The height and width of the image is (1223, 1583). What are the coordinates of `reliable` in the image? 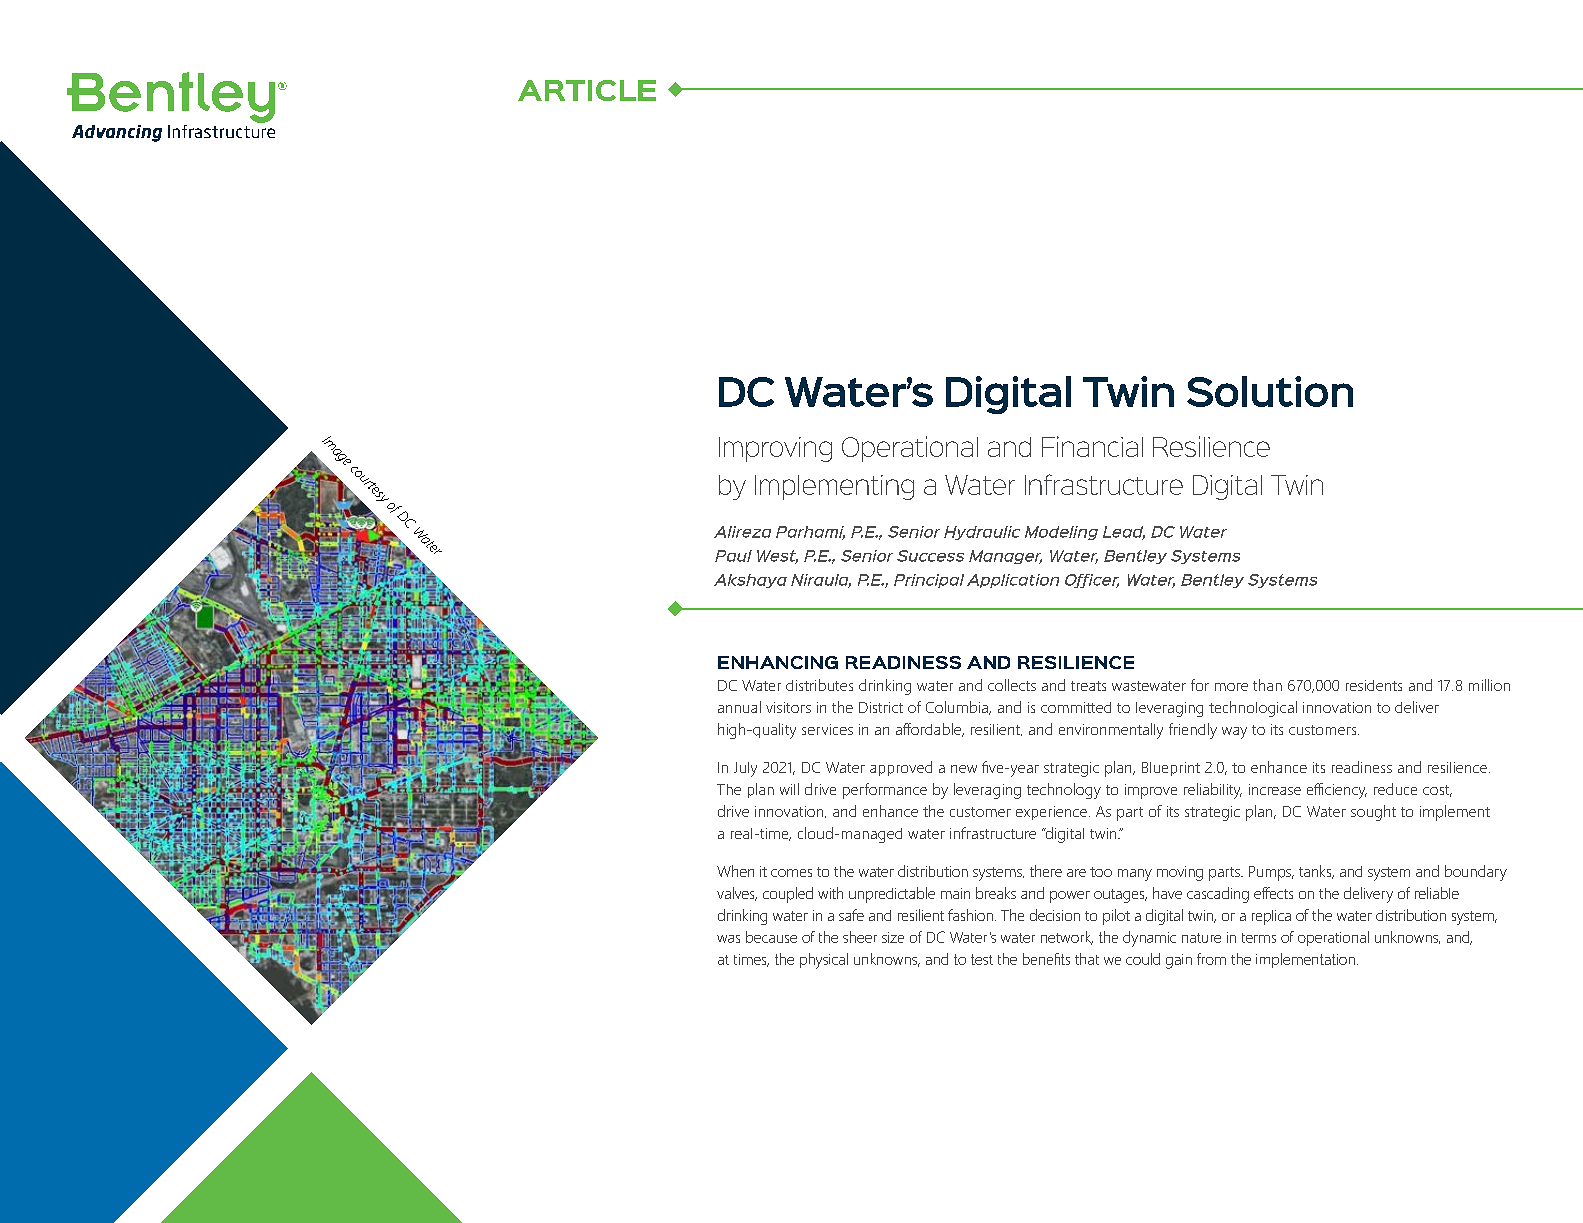 It's located at (1437, 893).
